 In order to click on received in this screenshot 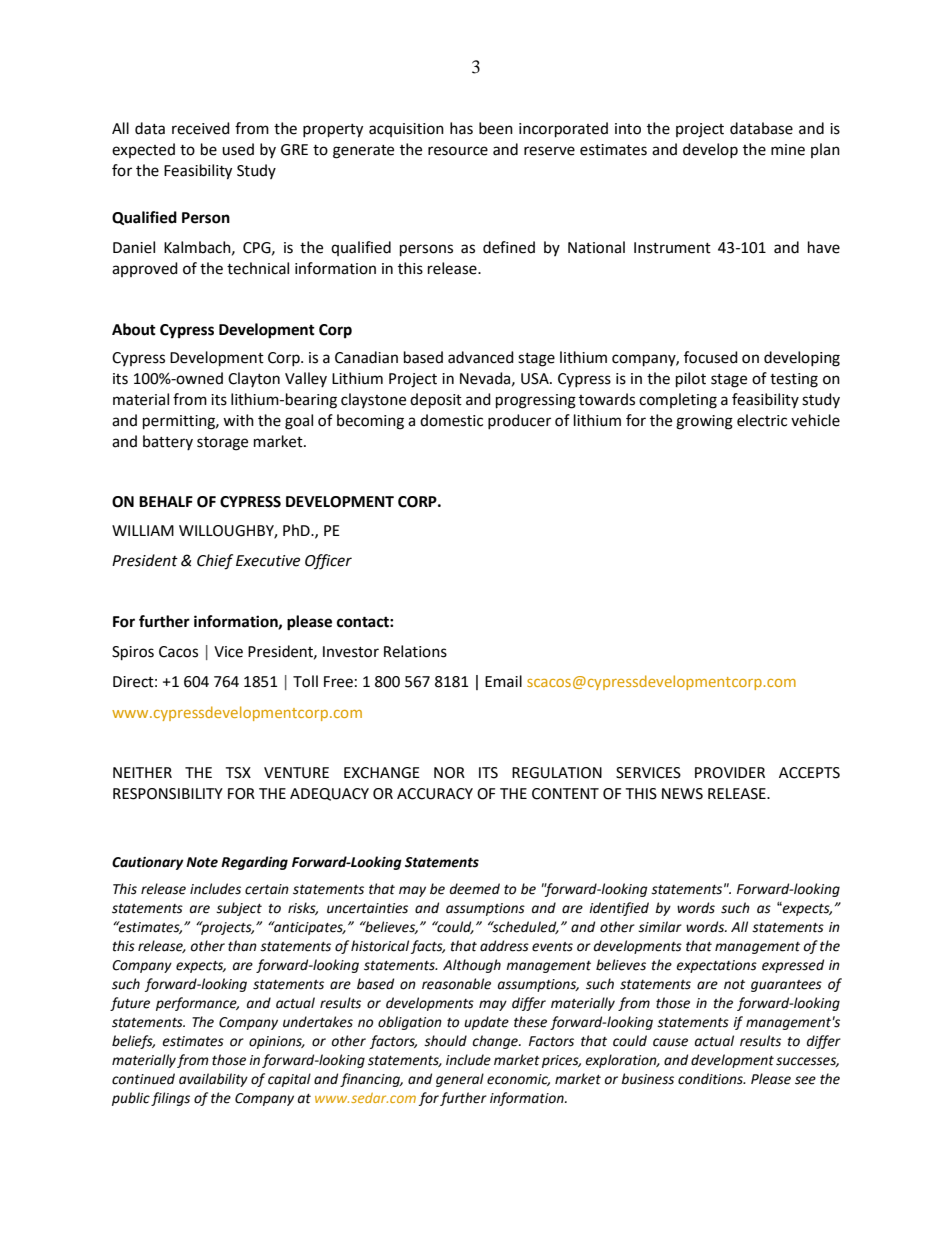, I will do `click(201, 128)`.
